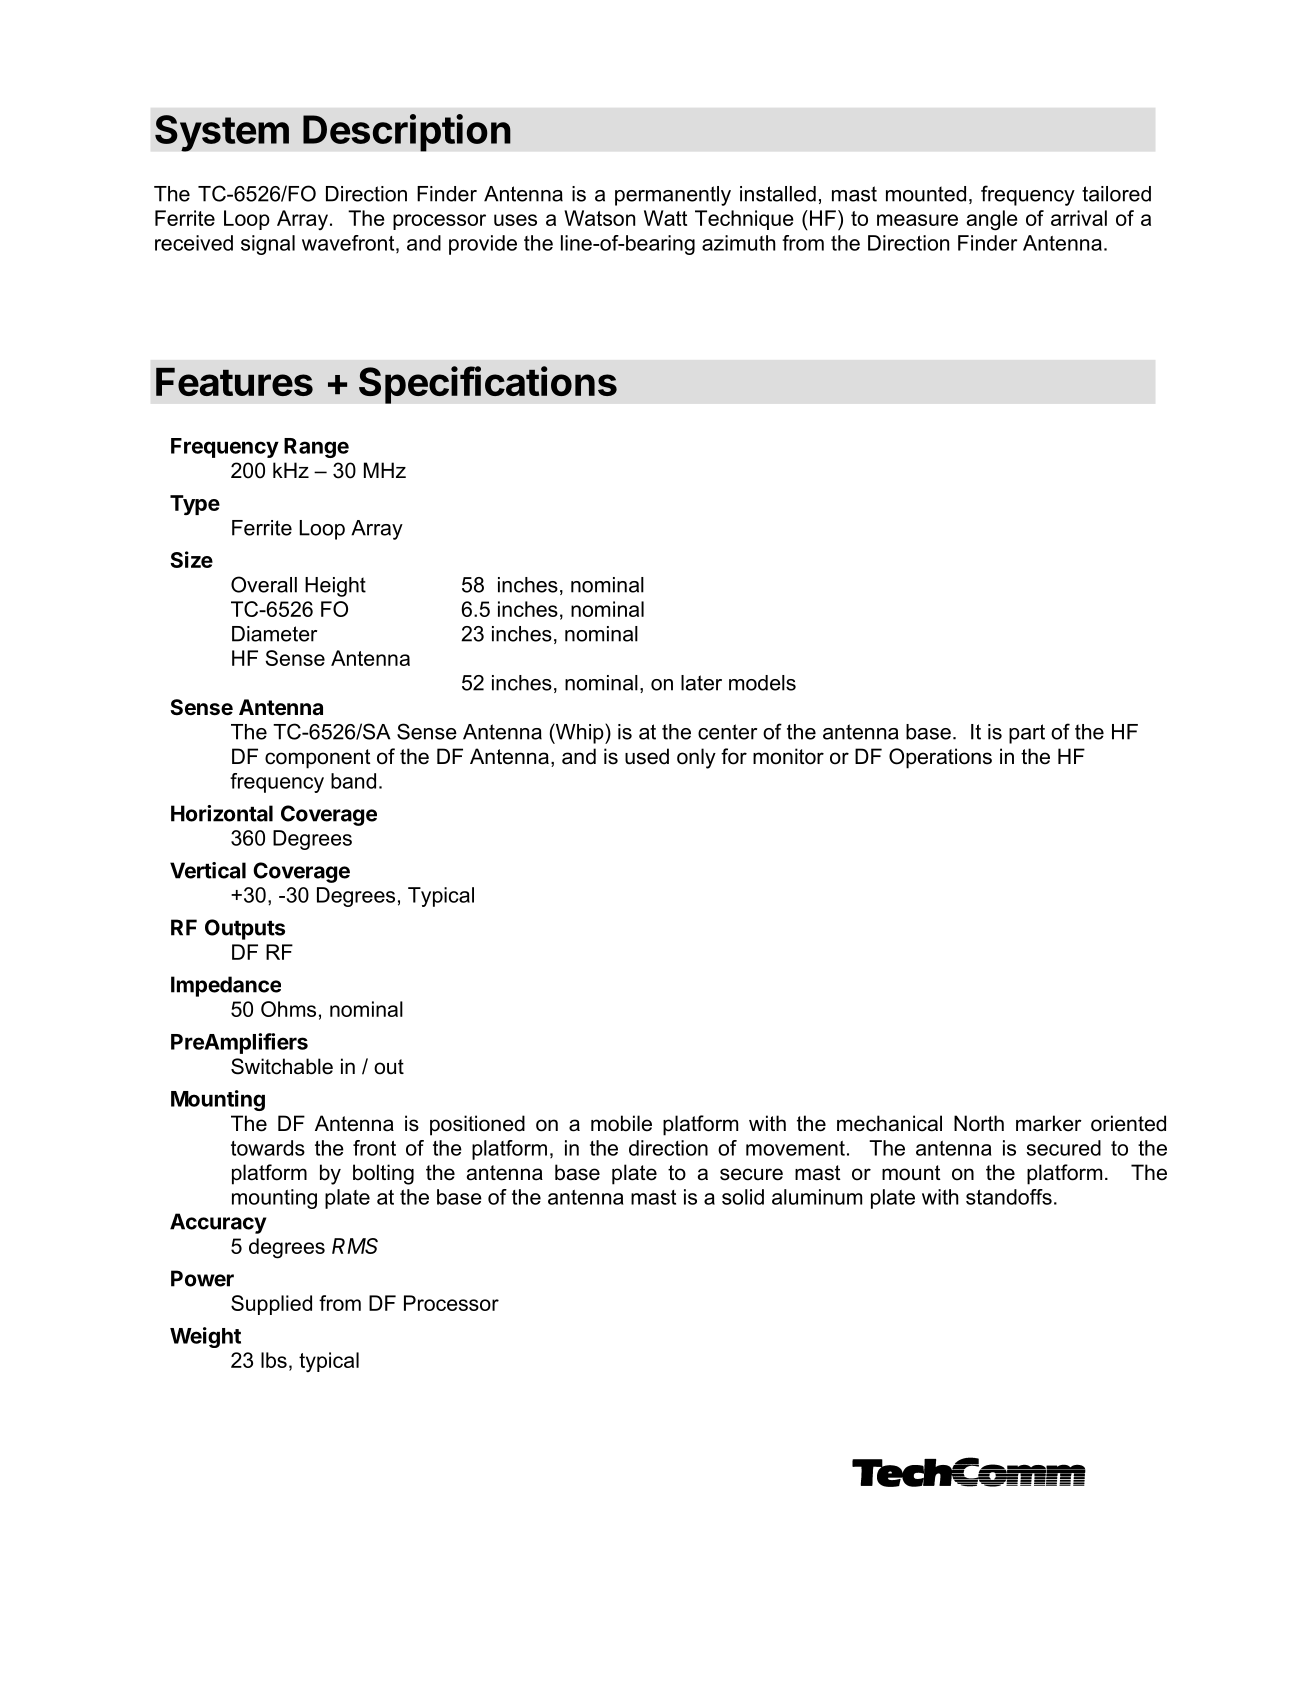 The width and height of the page is (1306, 1690). I want to click on Supplied, so click(271, 1305).
